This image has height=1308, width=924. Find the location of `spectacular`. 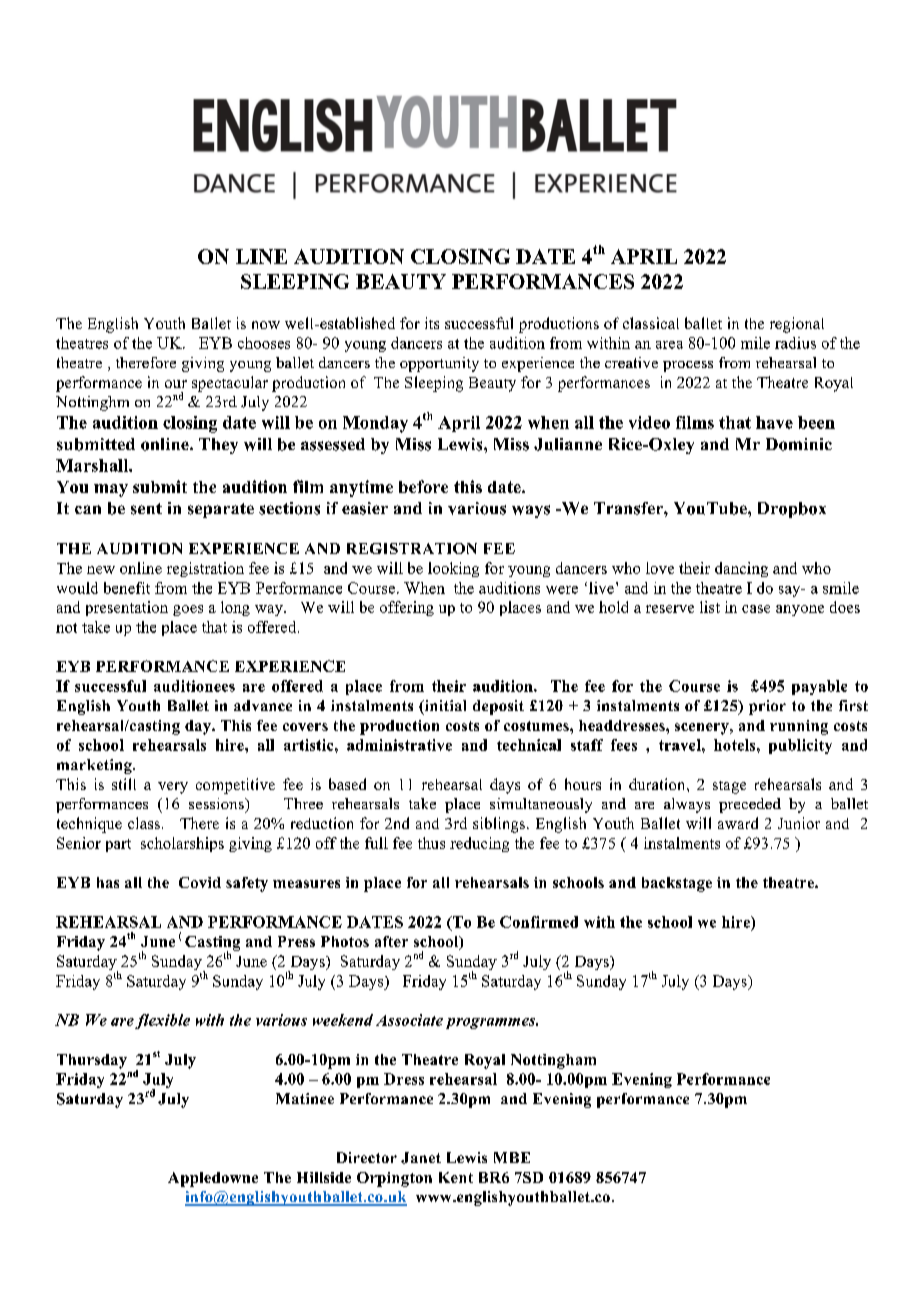

spectacular is located at coordinates (230, 384).
